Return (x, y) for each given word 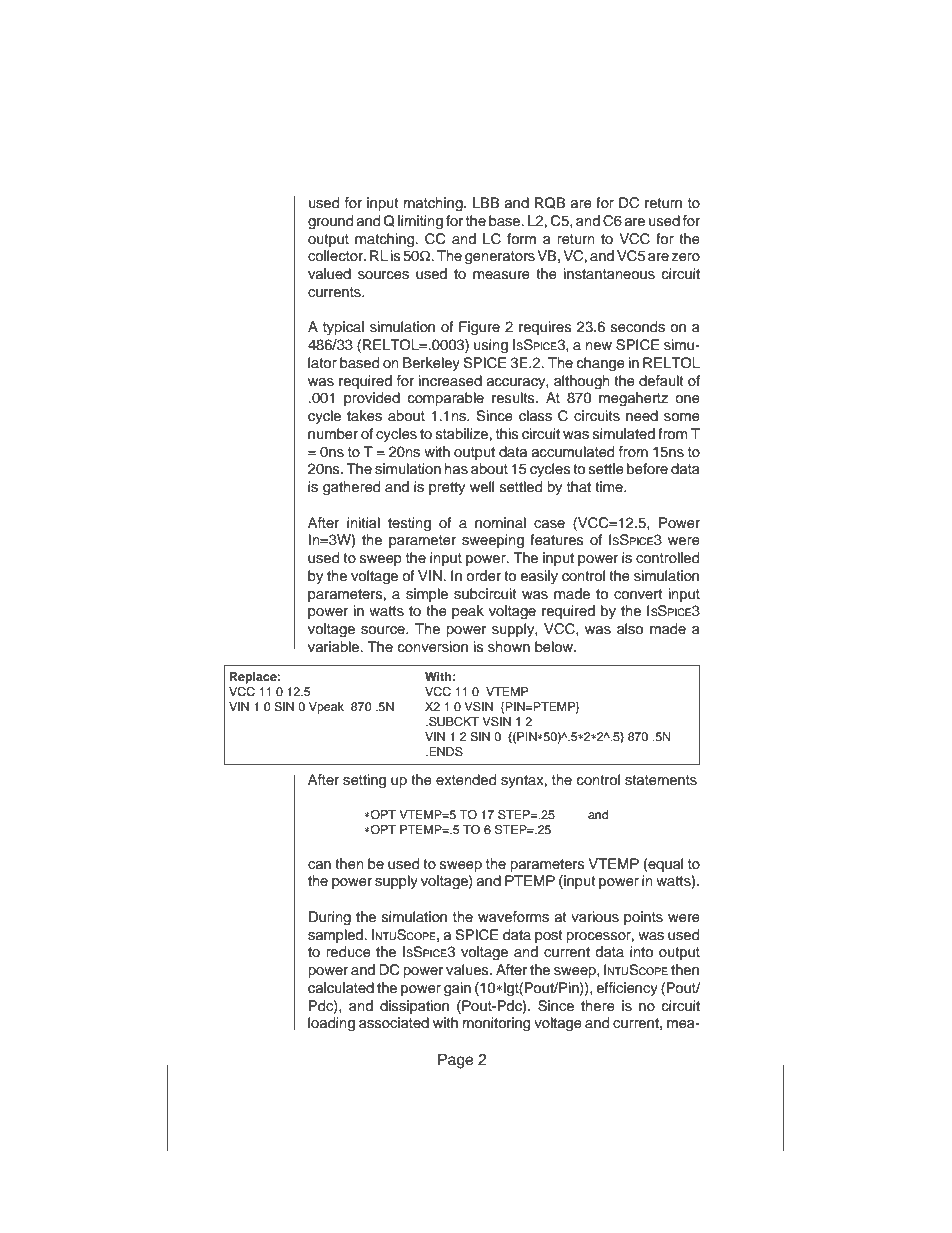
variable (335, 647)
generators (500, 258)
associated (394, 1023)
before (647, 469)
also (630, 629)
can (319, 865)
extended (466, 780)
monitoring (496, 1024)
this (507, 434)
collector (336, 256)
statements (661, 780)
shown (509, 647)
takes (364, 416)
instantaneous (609, 274)
